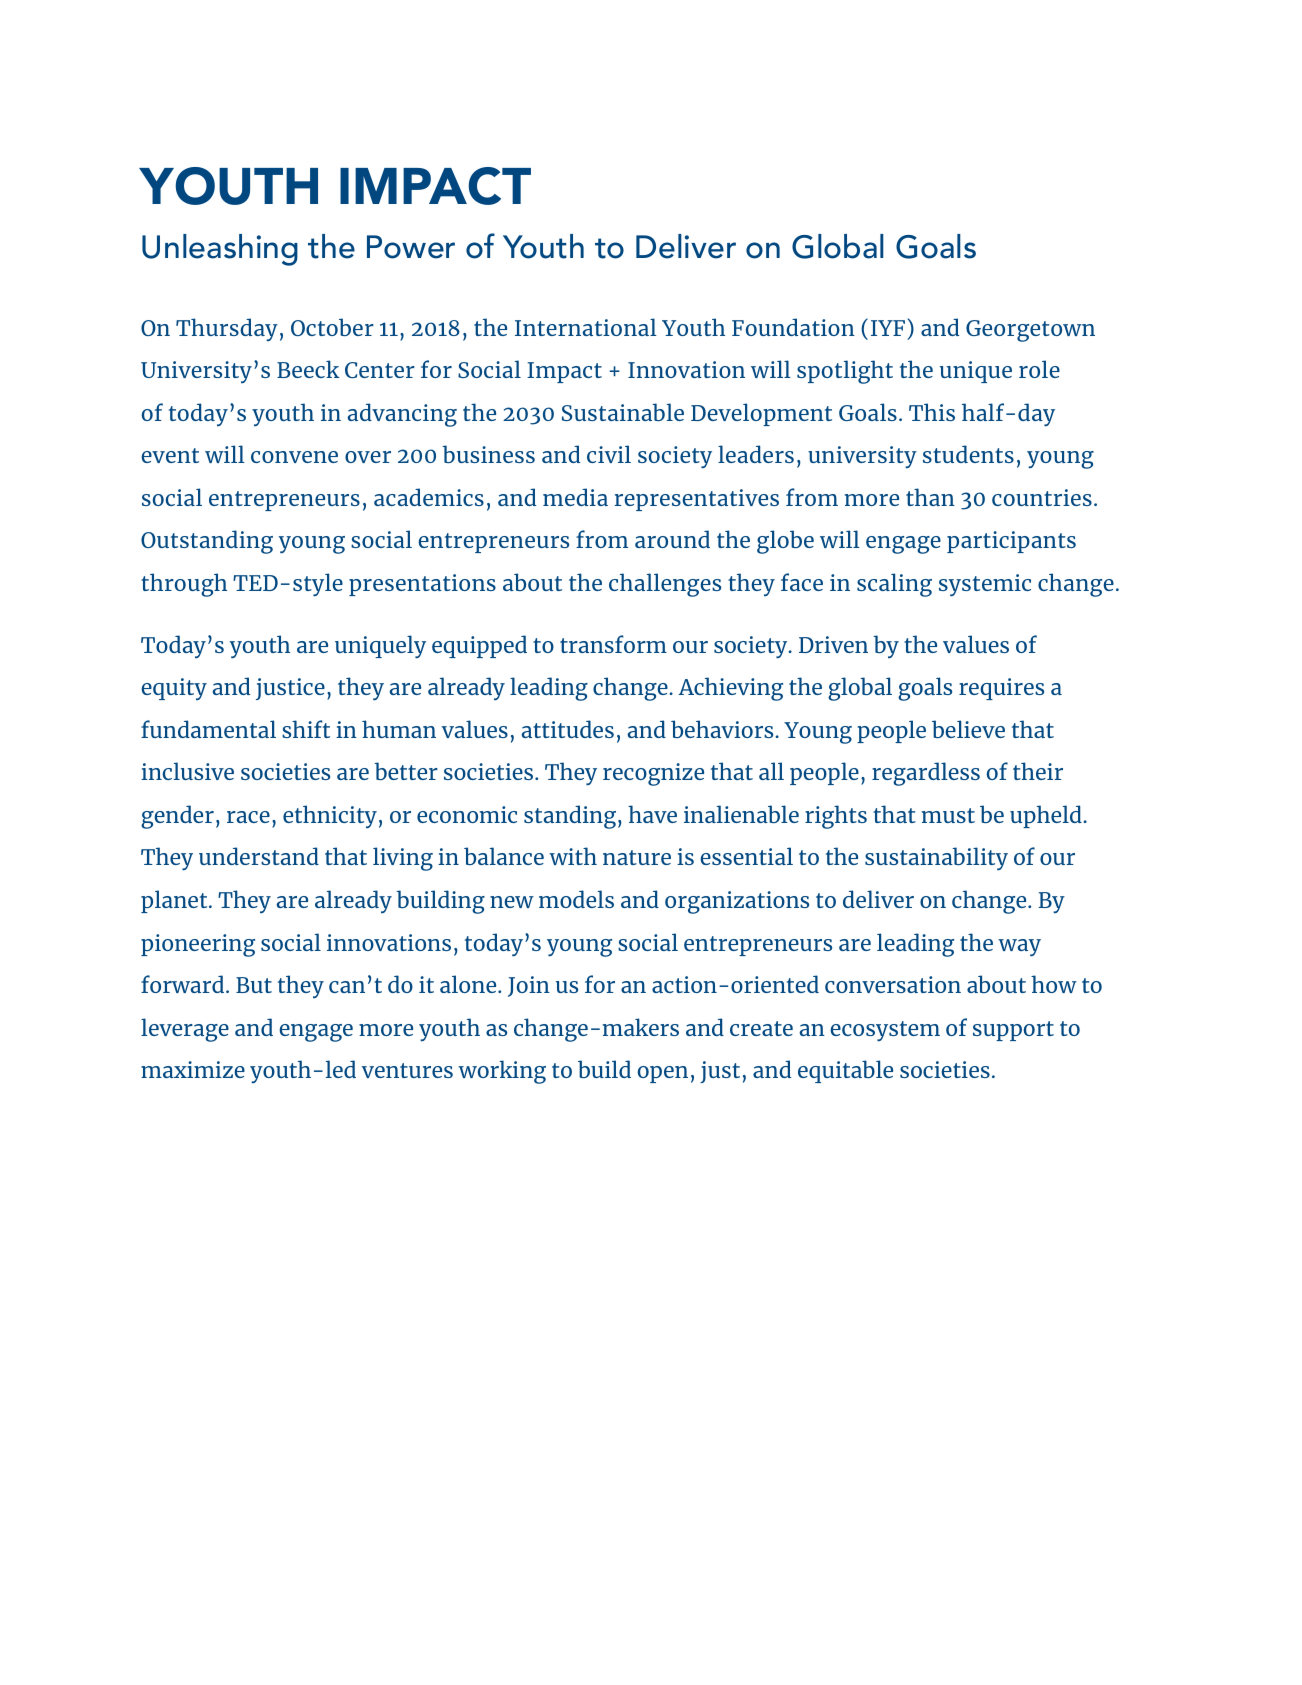  Describe the element at coordinates (1001, 689) in the screenshot. I see `requires` at that location.
